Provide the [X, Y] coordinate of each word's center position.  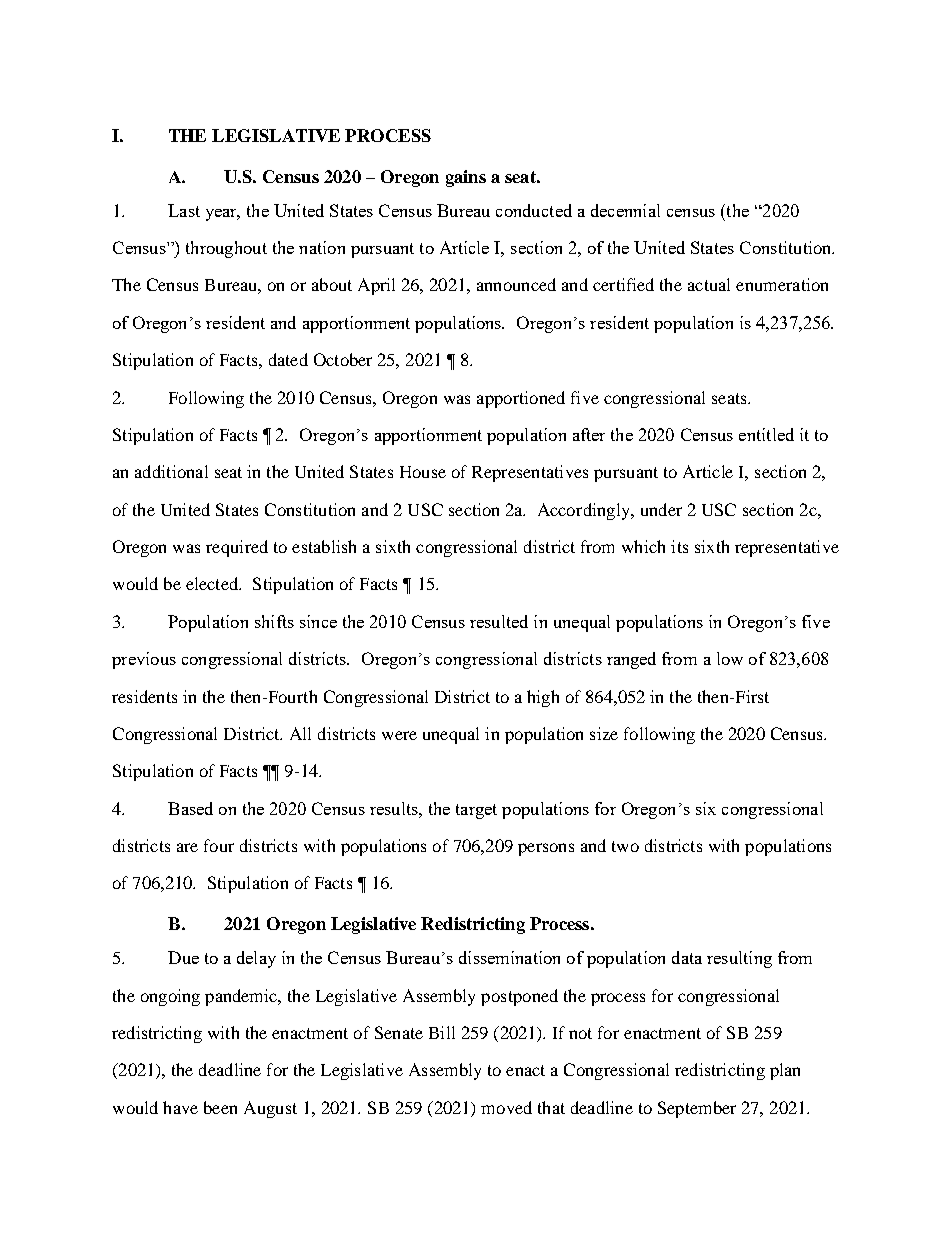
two [625, 846]
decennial [625, 210]
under [661, 509]
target [476, 811]
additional [171, 471]
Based [190, 808]
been [220, 1107]
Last [184, 210]
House [423, 472]
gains [466, 178]
